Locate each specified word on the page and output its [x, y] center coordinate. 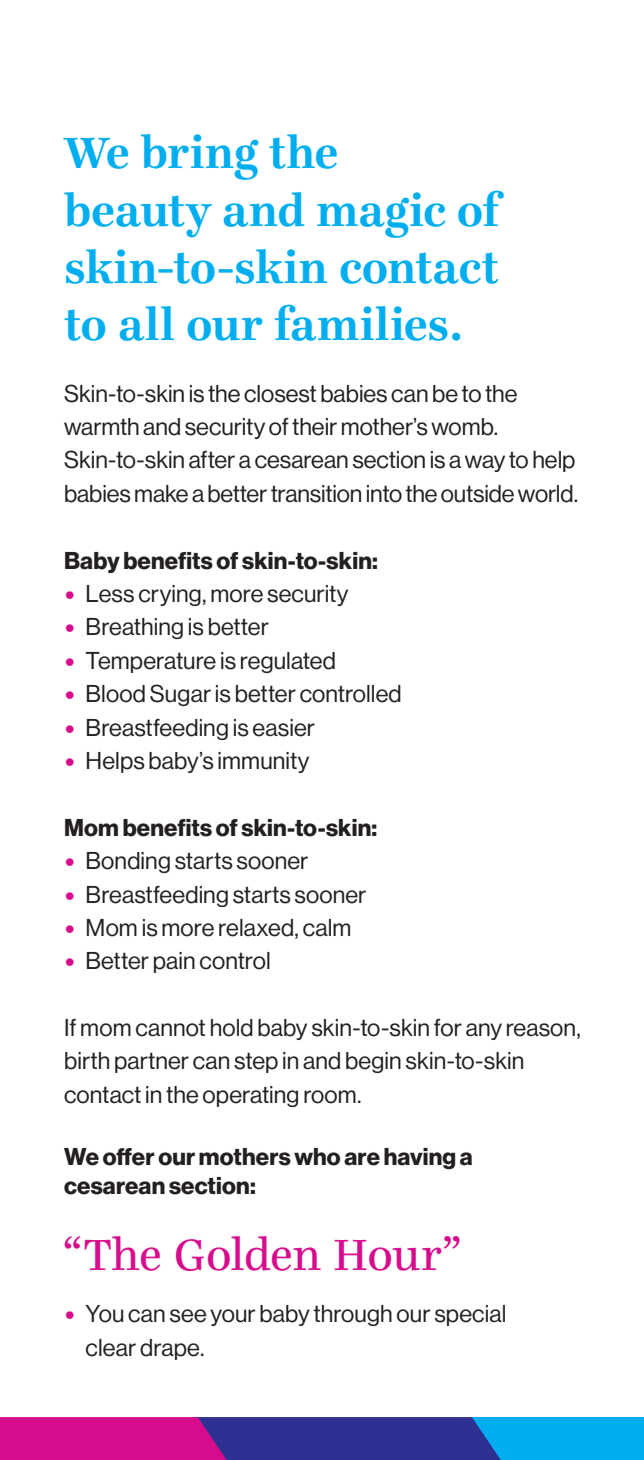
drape [171, 1349]
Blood [116, 694]
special [470, 1315]
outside [477, 494]
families [361, 323]
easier [284, 728]
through [352, 1315]
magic [381, 215]
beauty [138, 214]
